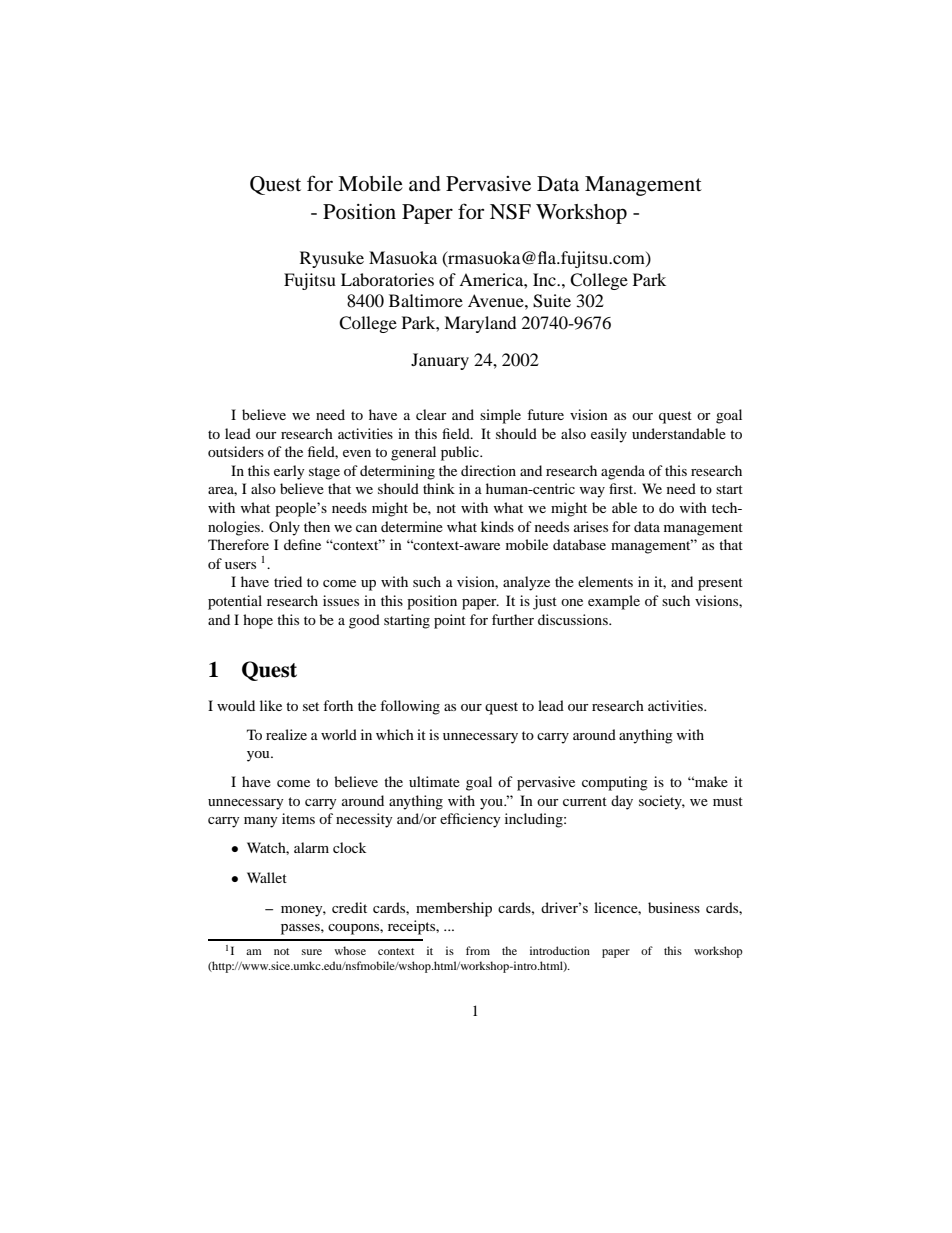 The height and width of the screenshot is (1233, 952). What do you see at coordinates (480, 324) in the screenshot?
I see `Maryland` at bounding box center [480, 324].
